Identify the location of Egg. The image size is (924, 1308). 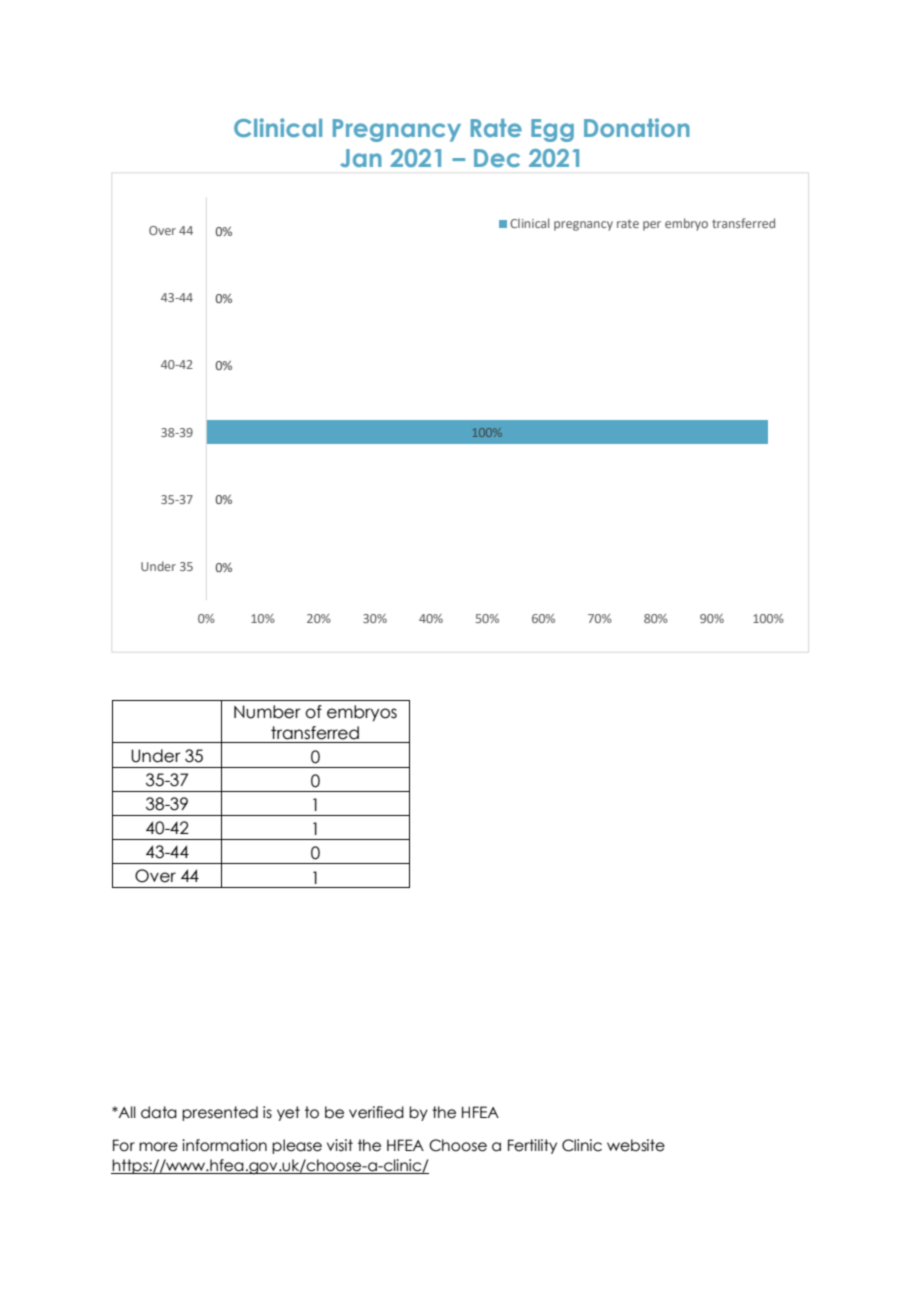
(552, 130).
